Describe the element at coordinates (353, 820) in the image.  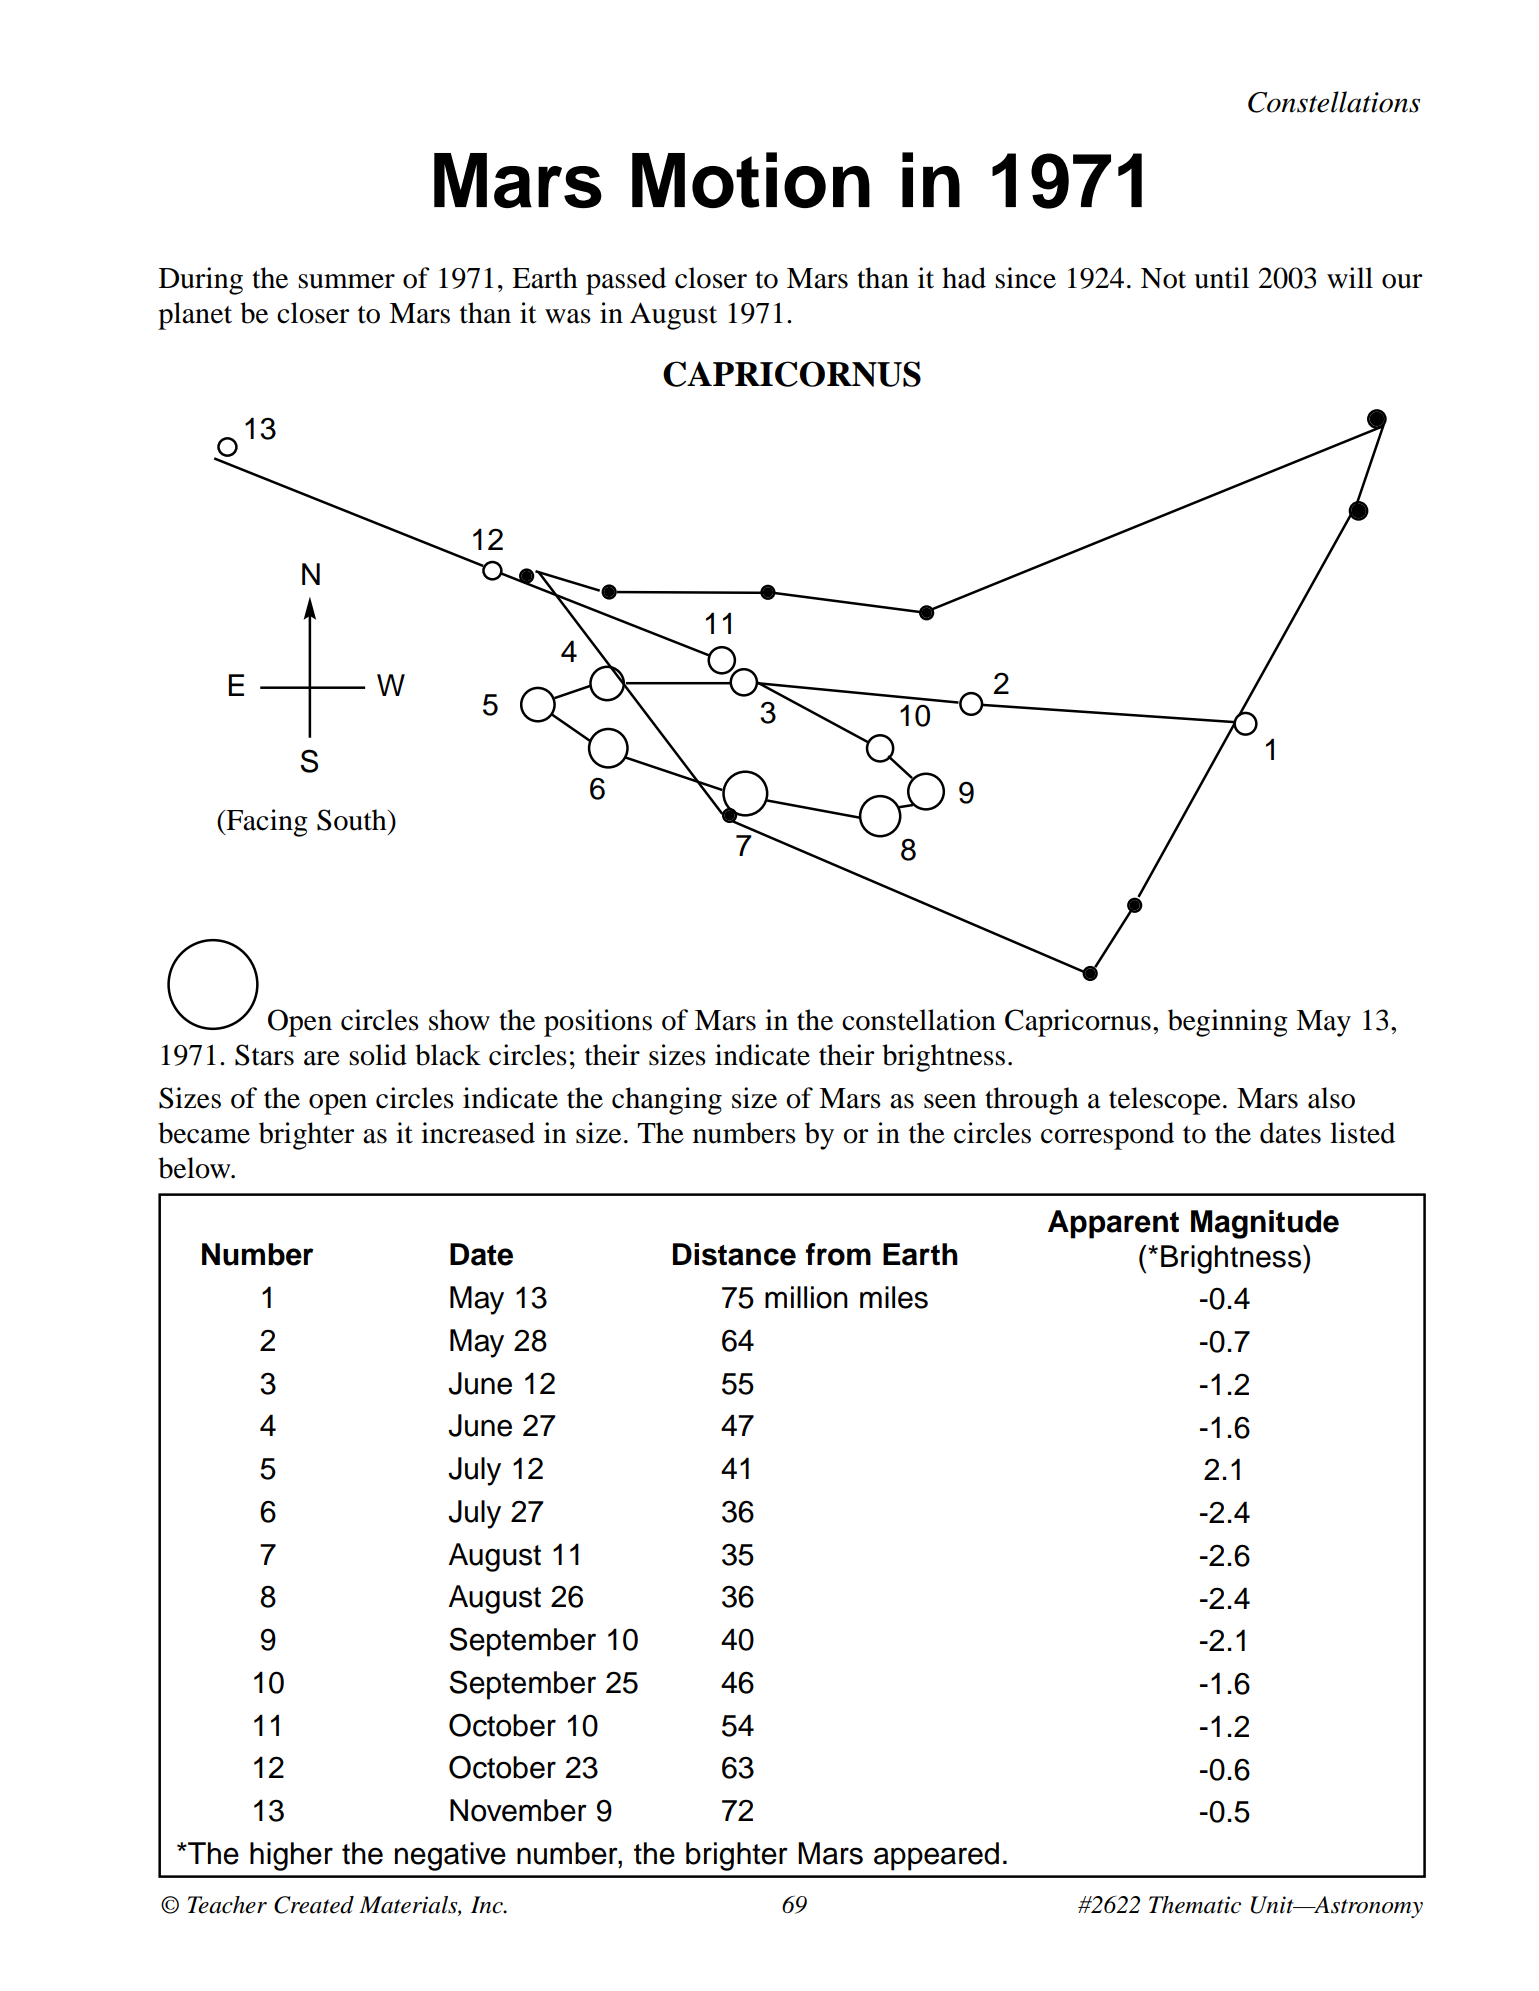
I see `South` at that location.
